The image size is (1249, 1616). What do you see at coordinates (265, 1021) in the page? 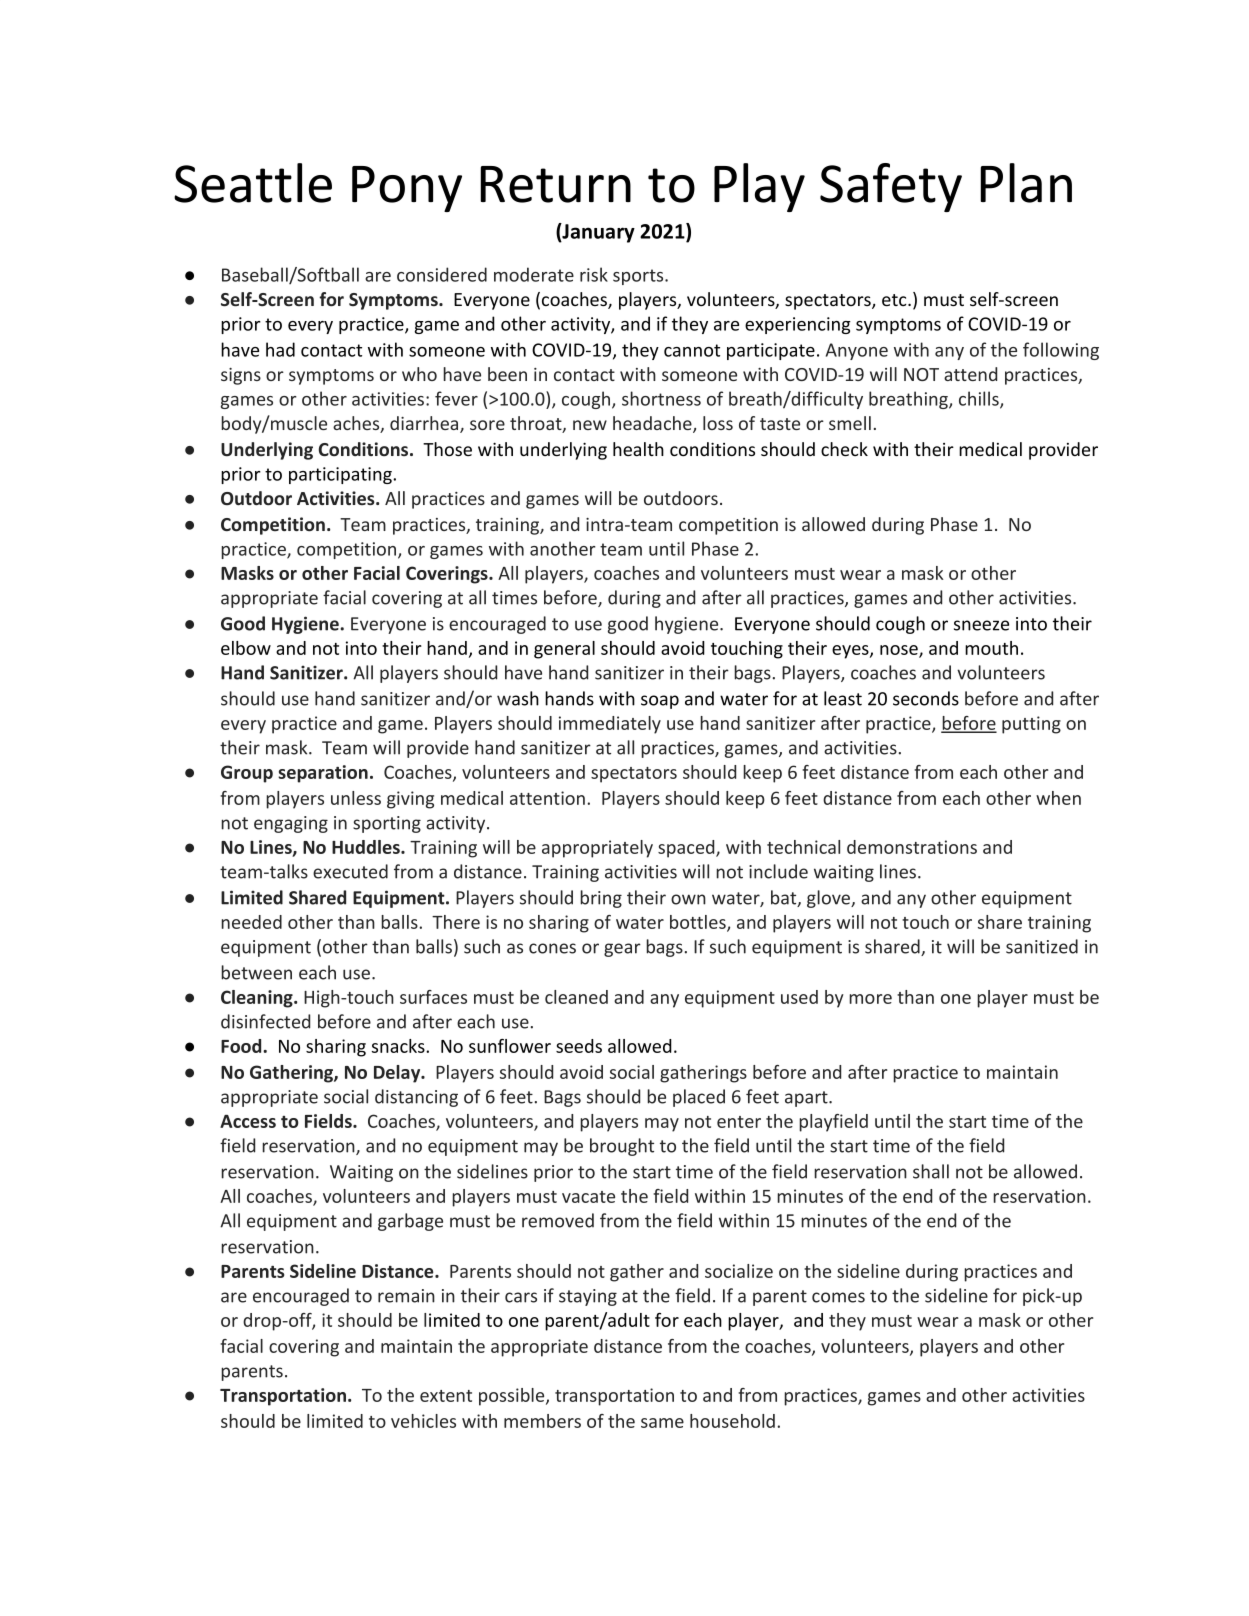
I see `disinfected` at bounding box center [265, 1021].
